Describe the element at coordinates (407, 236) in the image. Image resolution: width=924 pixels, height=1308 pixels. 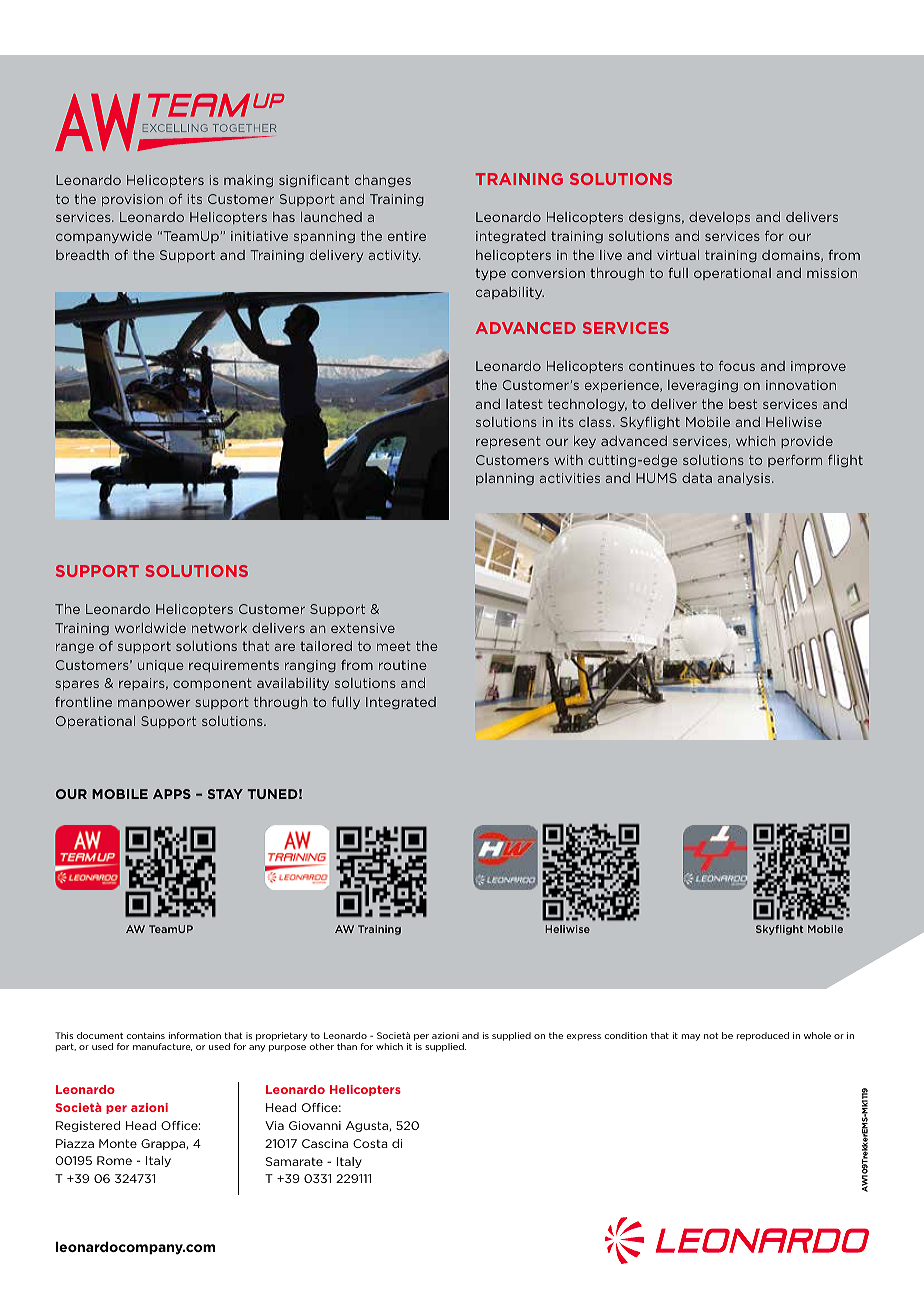
I see `entire` at that location.
